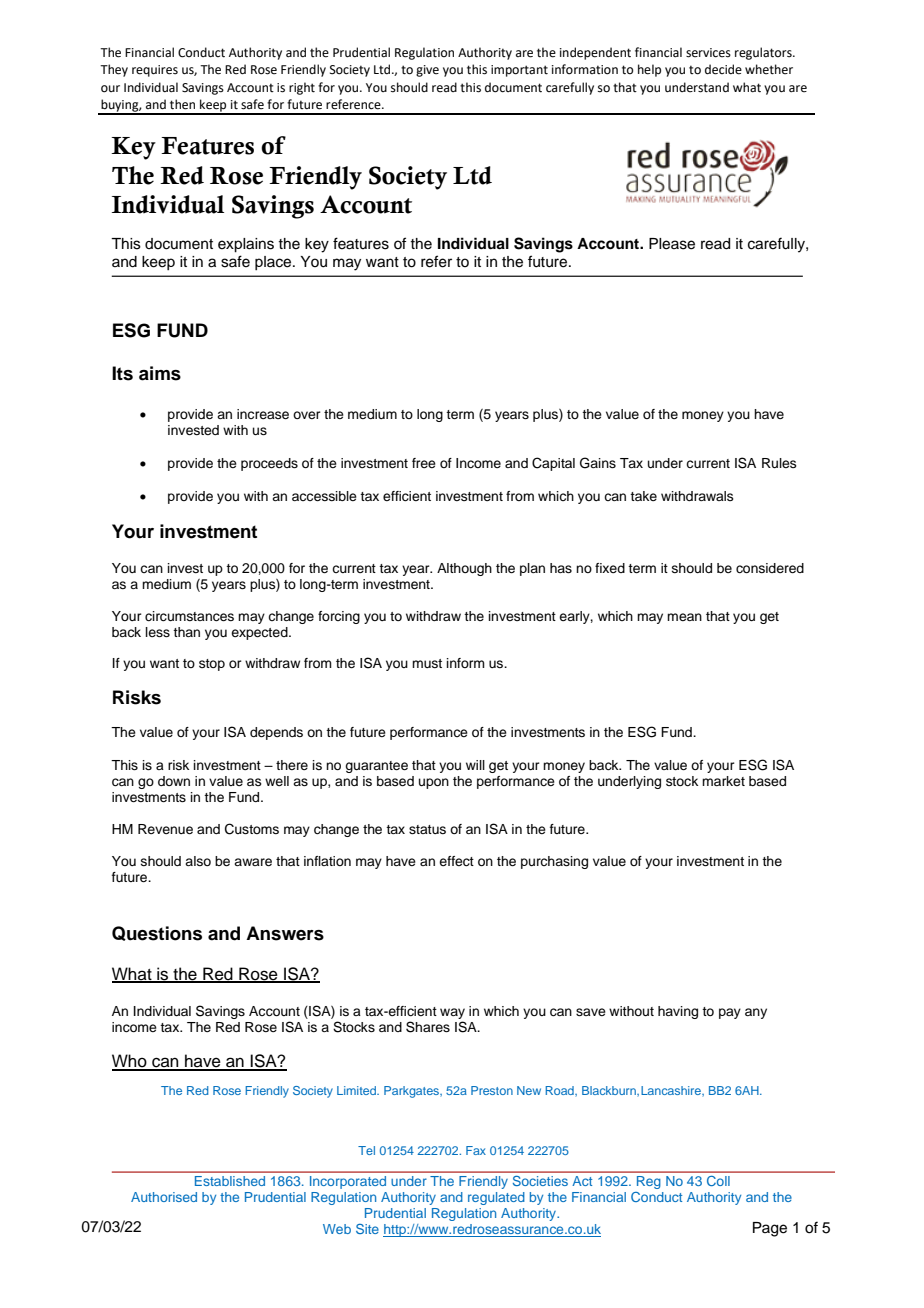 This screenshot has width=924, height=1308. Describe the element at coordinates (164, 1197) in the screenshot. I see `Authorised` at that location.
